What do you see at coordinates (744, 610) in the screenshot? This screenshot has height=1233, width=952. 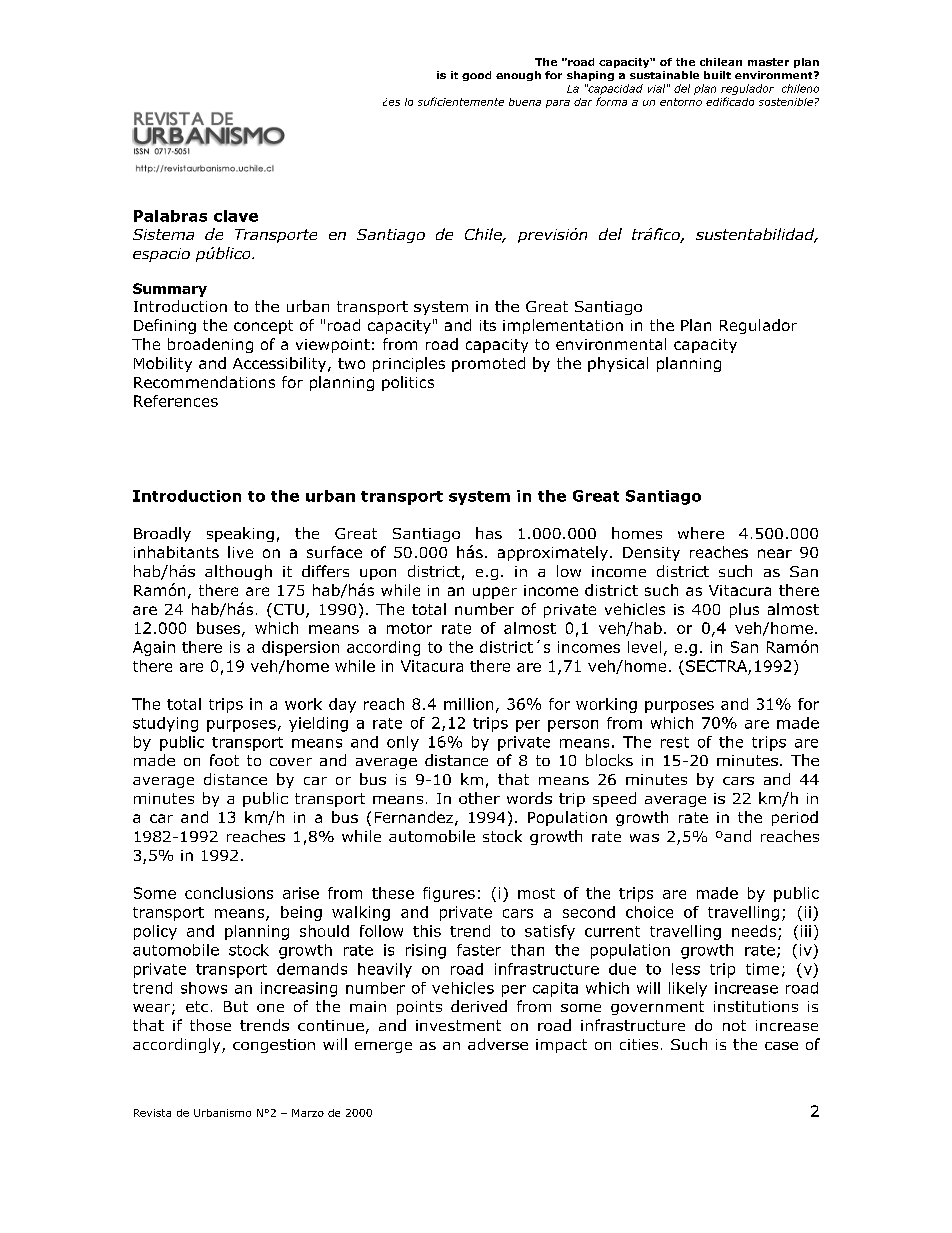 I see `plus` at bounding box center [744, 610].
